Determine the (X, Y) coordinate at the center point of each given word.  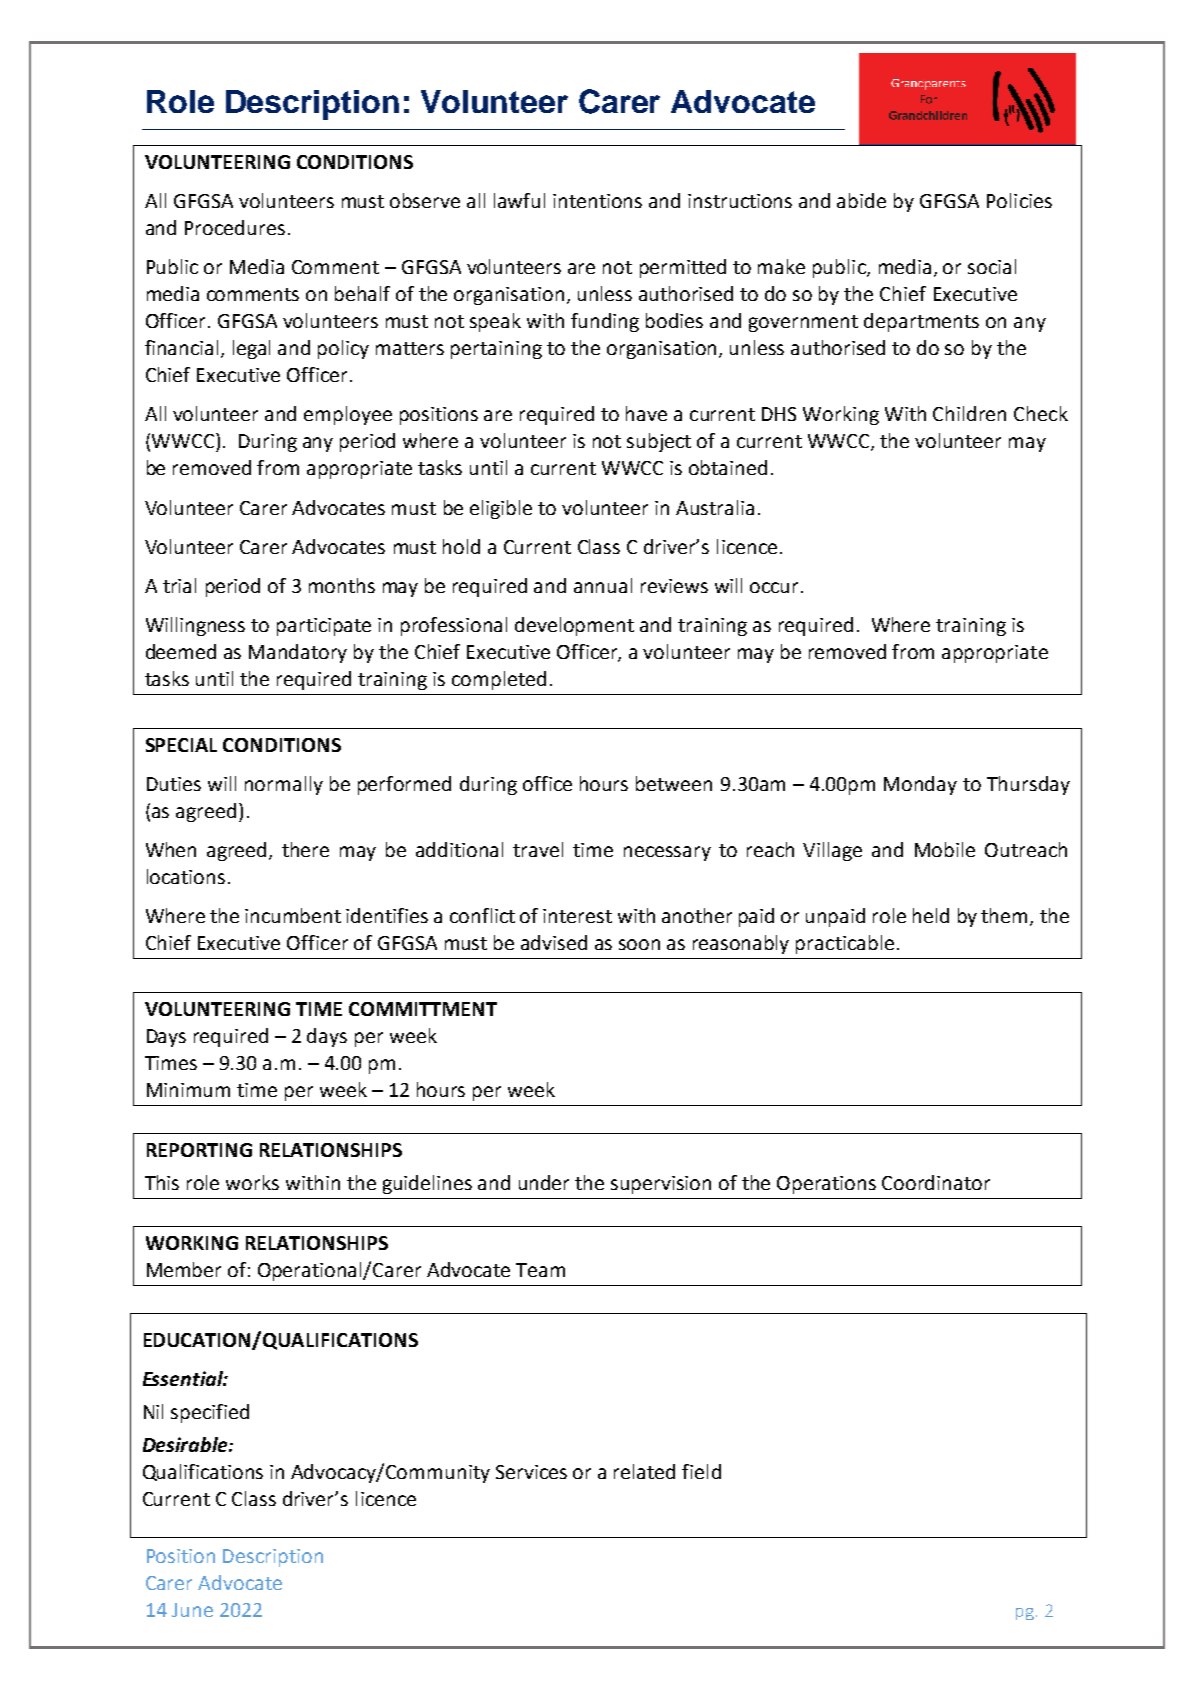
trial (179, 585)
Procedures (235, 227)
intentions (597, 201)
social (992, 266)
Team (540, 1270)
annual (603, 585)
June (192, 1610)
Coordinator (936, 1182)
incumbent (293, 915)
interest (577, 916)
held (931, 915)
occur (774, 587)
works (252, 1182)
